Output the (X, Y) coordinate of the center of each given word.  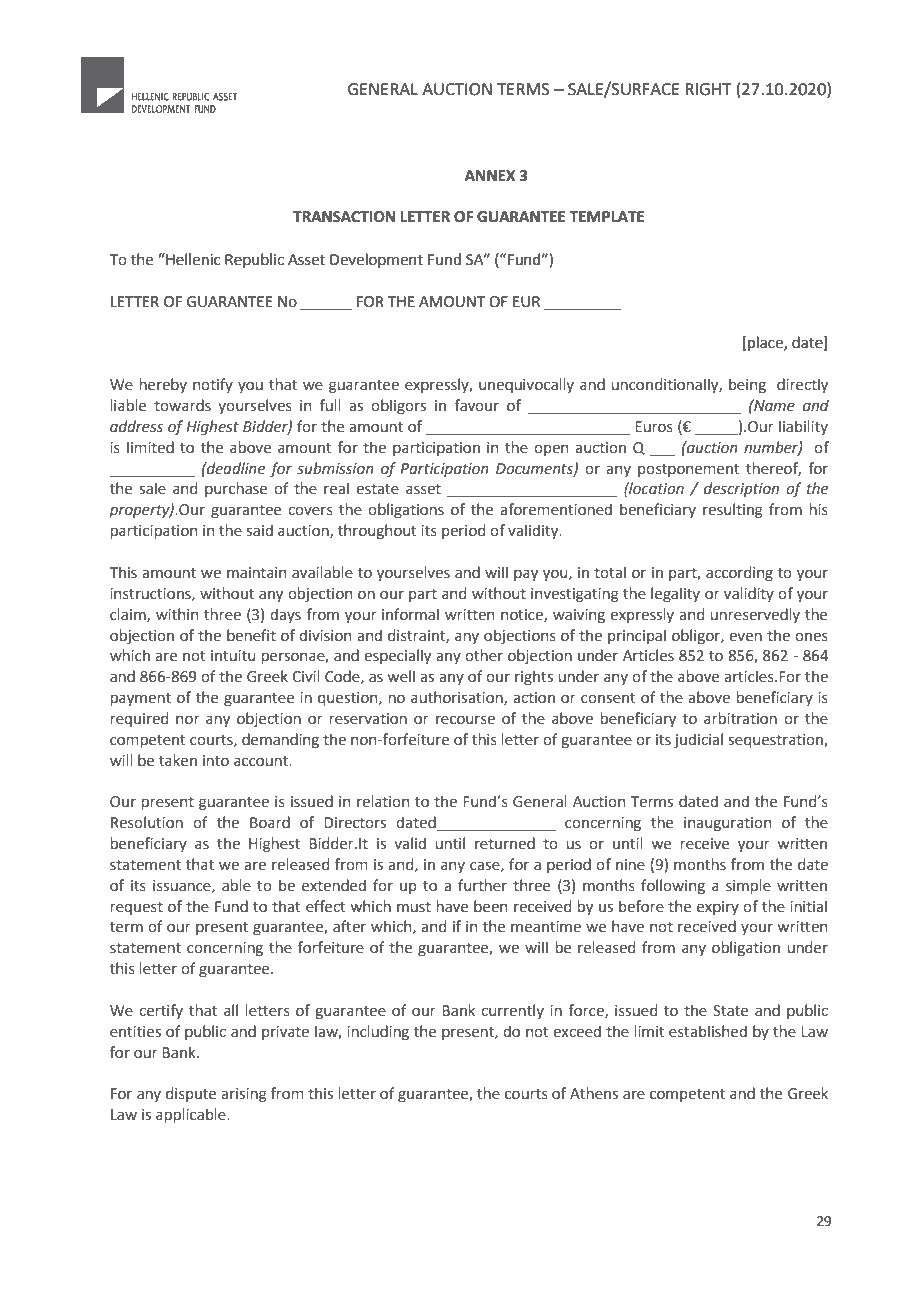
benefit (251, 635)
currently (512, 1011)
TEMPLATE (606, 216)
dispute (191, 1094)
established (708, 1031)
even (745, 637)
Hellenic (192, 259)
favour (476, 405)
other (484, 655)
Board (270, 822)
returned (505, 843)
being (747, 385)
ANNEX (490, 175)
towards (182, 405)
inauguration (727, 824)
